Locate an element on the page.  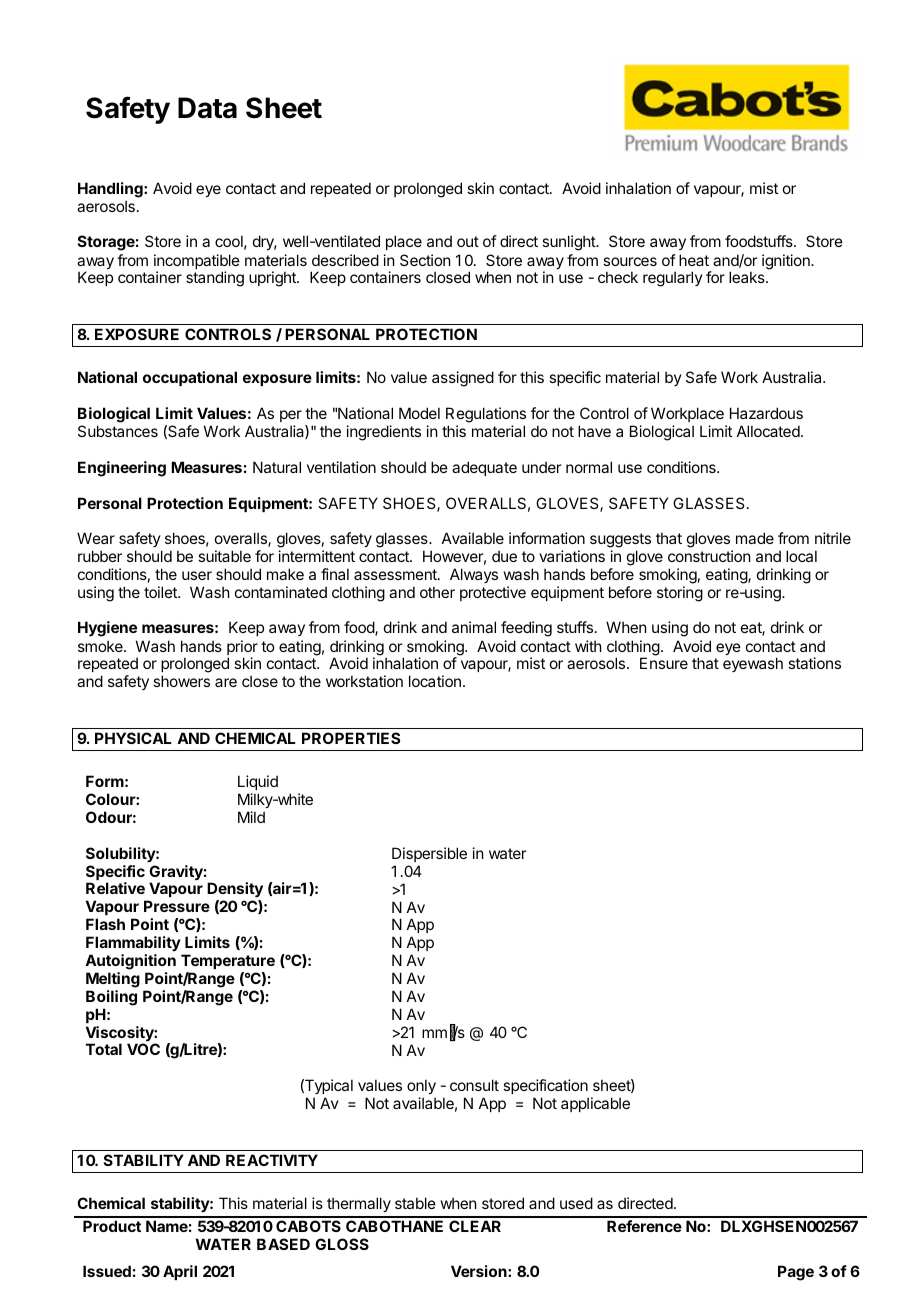
Always is located at coordinates (474, 575).
